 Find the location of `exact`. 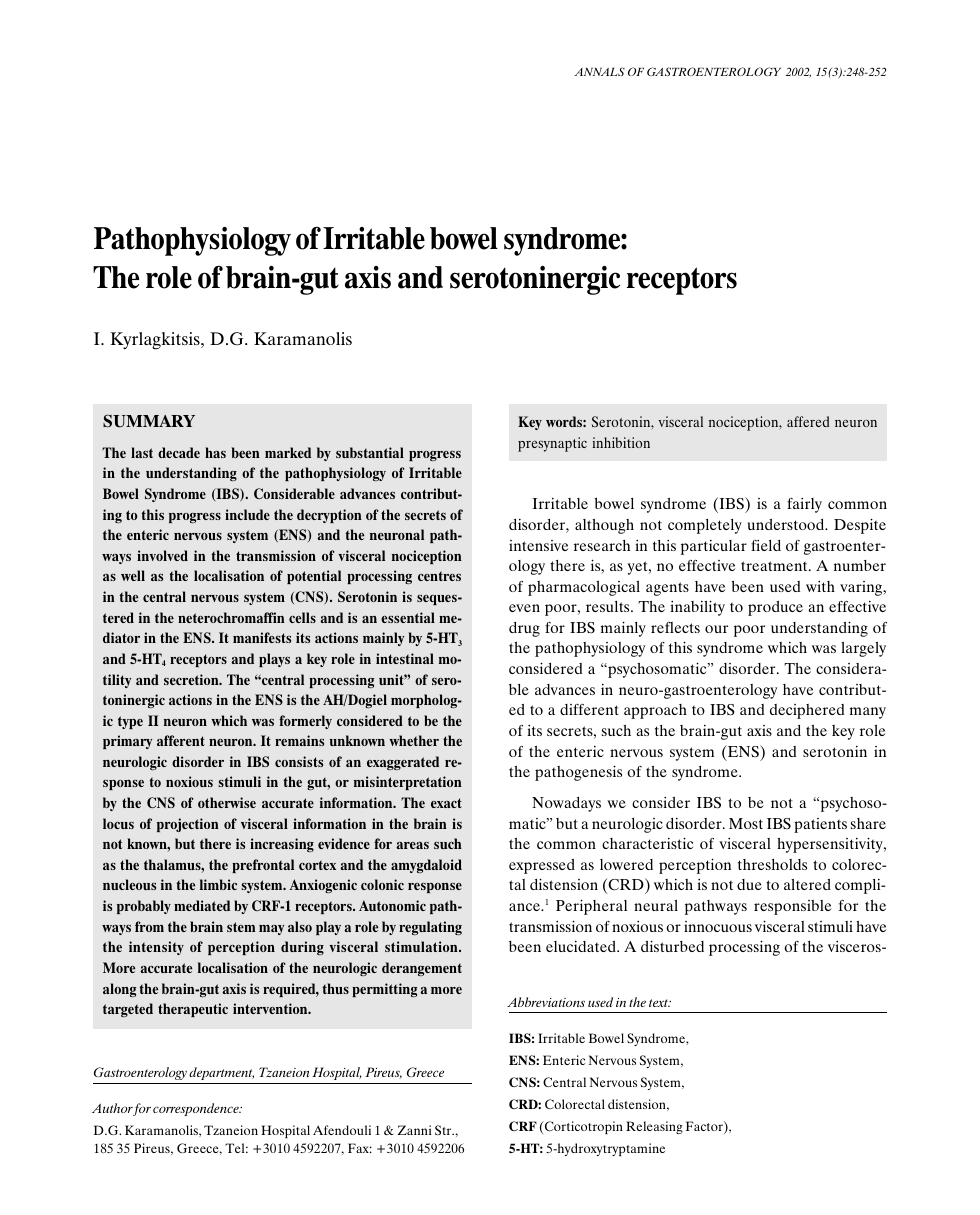

exact is located at coordinates (446, 803).
